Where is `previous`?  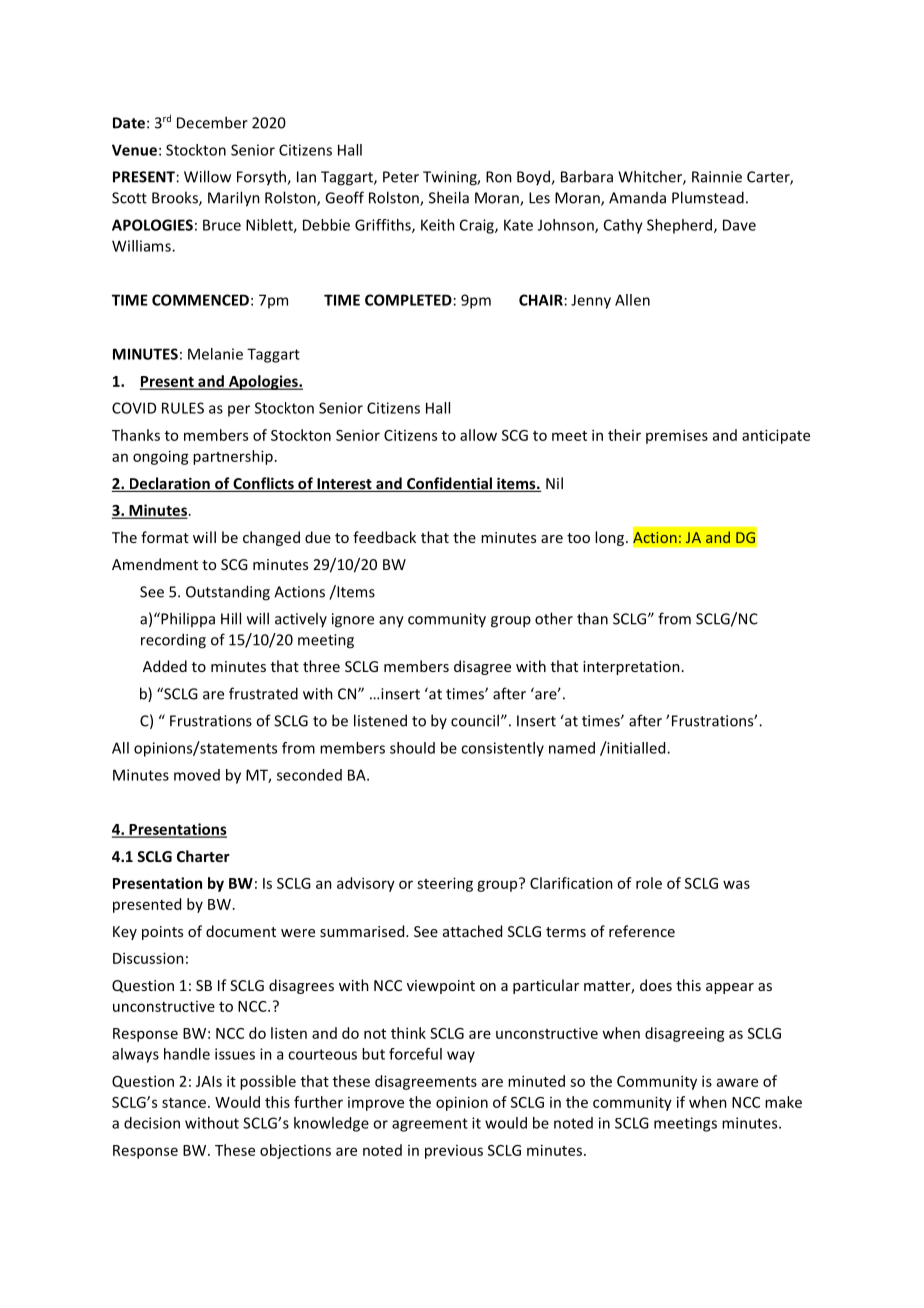
previous is located at coordinates (454, 1152).
